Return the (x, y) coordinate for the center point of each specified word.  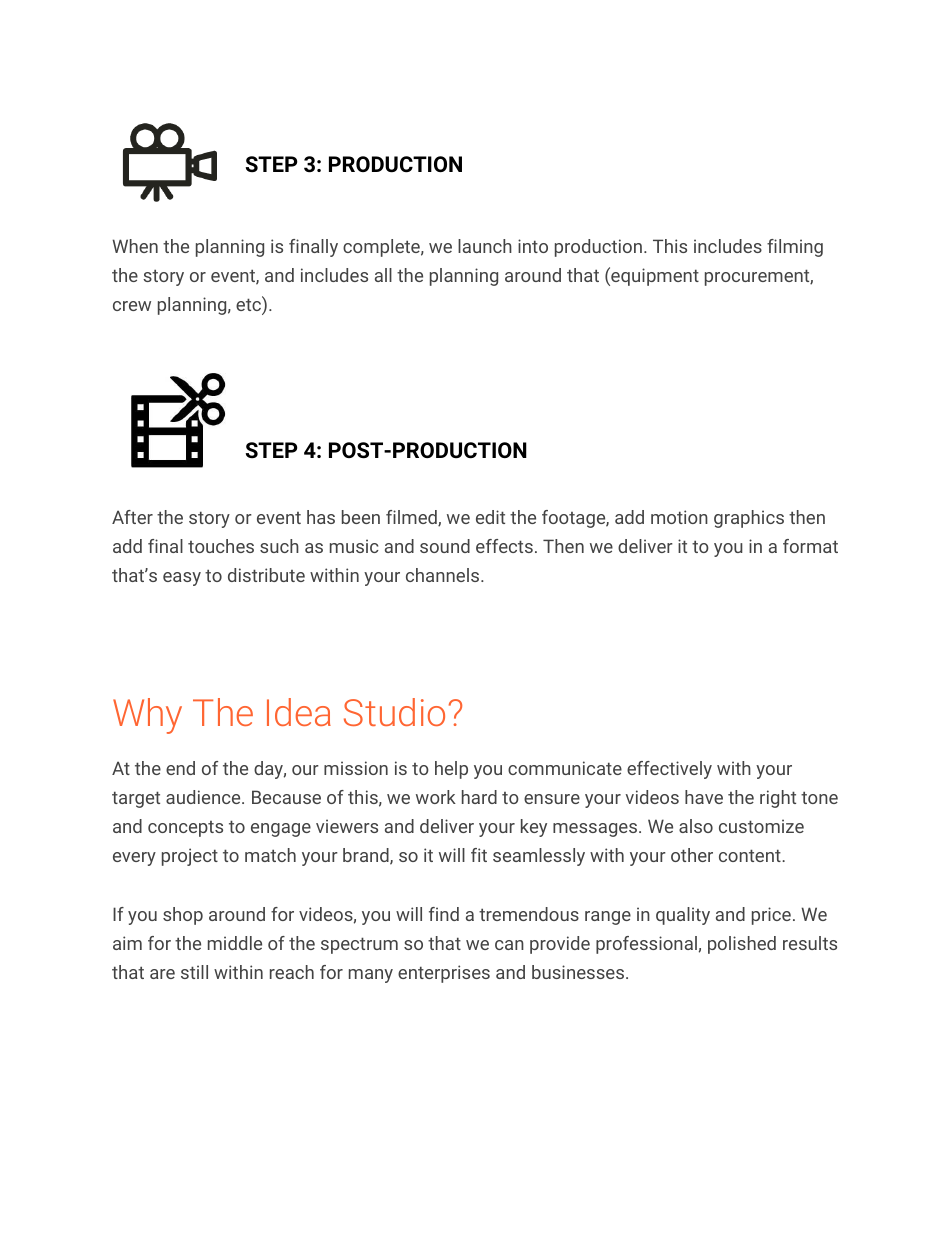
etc (249, 305)
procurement (758, 277)
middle (235, 943)
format (810, 546)
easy (182, 579)
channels (442, 575)
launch (485, 246)
